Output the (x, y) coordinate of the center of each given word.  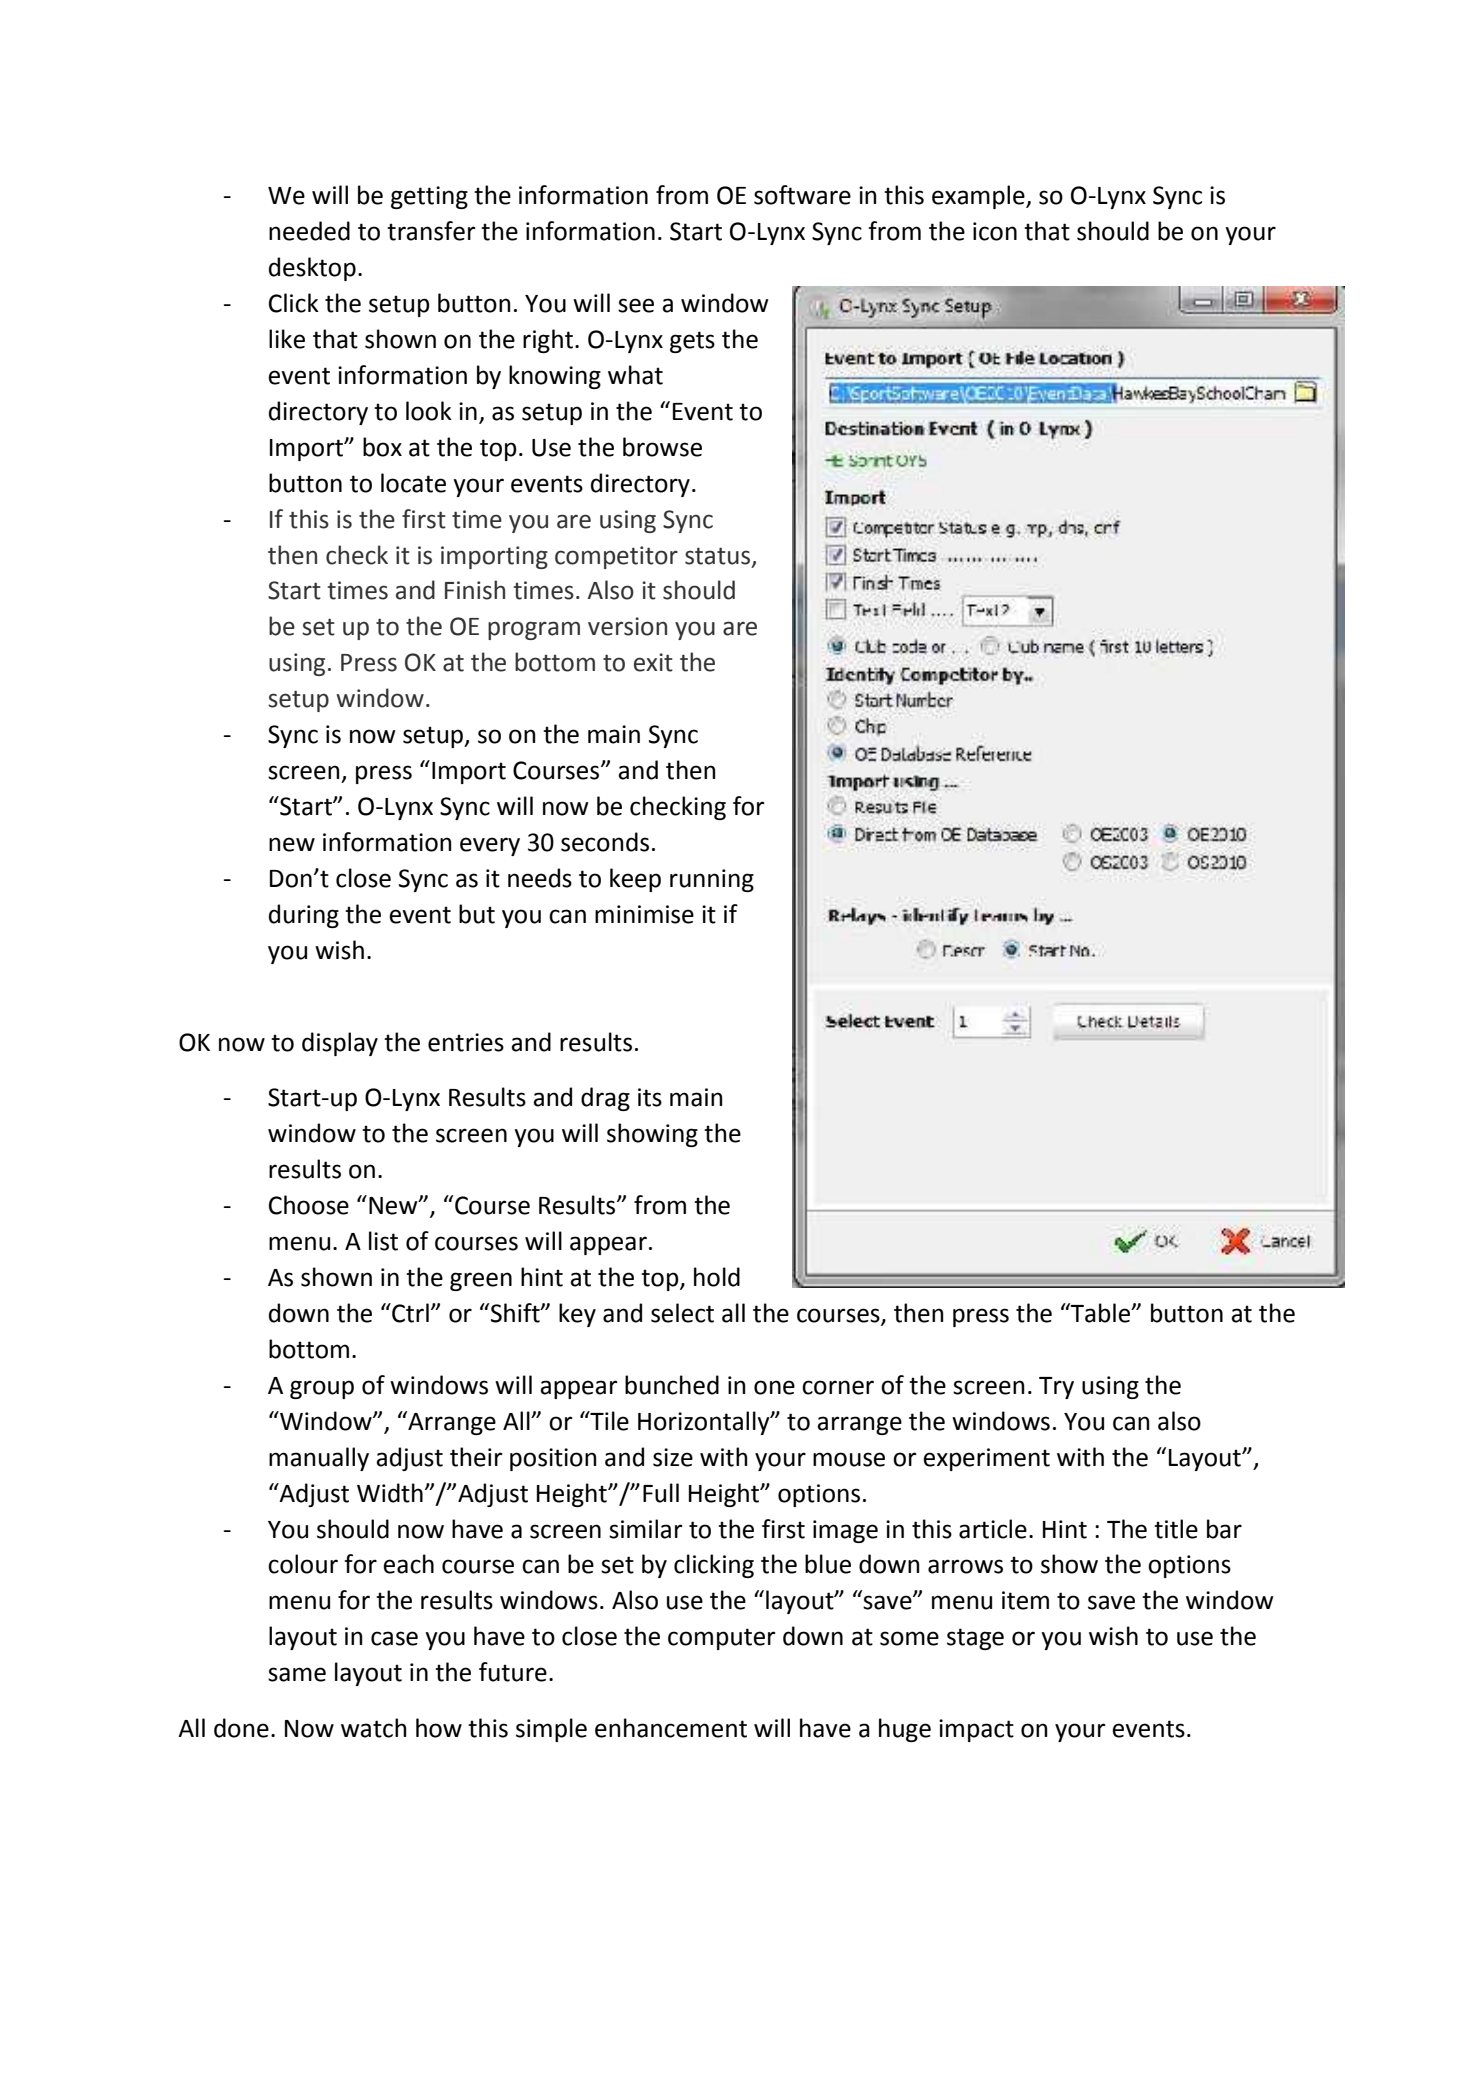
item (1025, 1600)
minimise (644, 914)
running (712, 880)
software (802, 195)
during (304, 916)
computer (721, 1639)
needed (309, 231)
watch (374, 1728)
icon (995, 231)
